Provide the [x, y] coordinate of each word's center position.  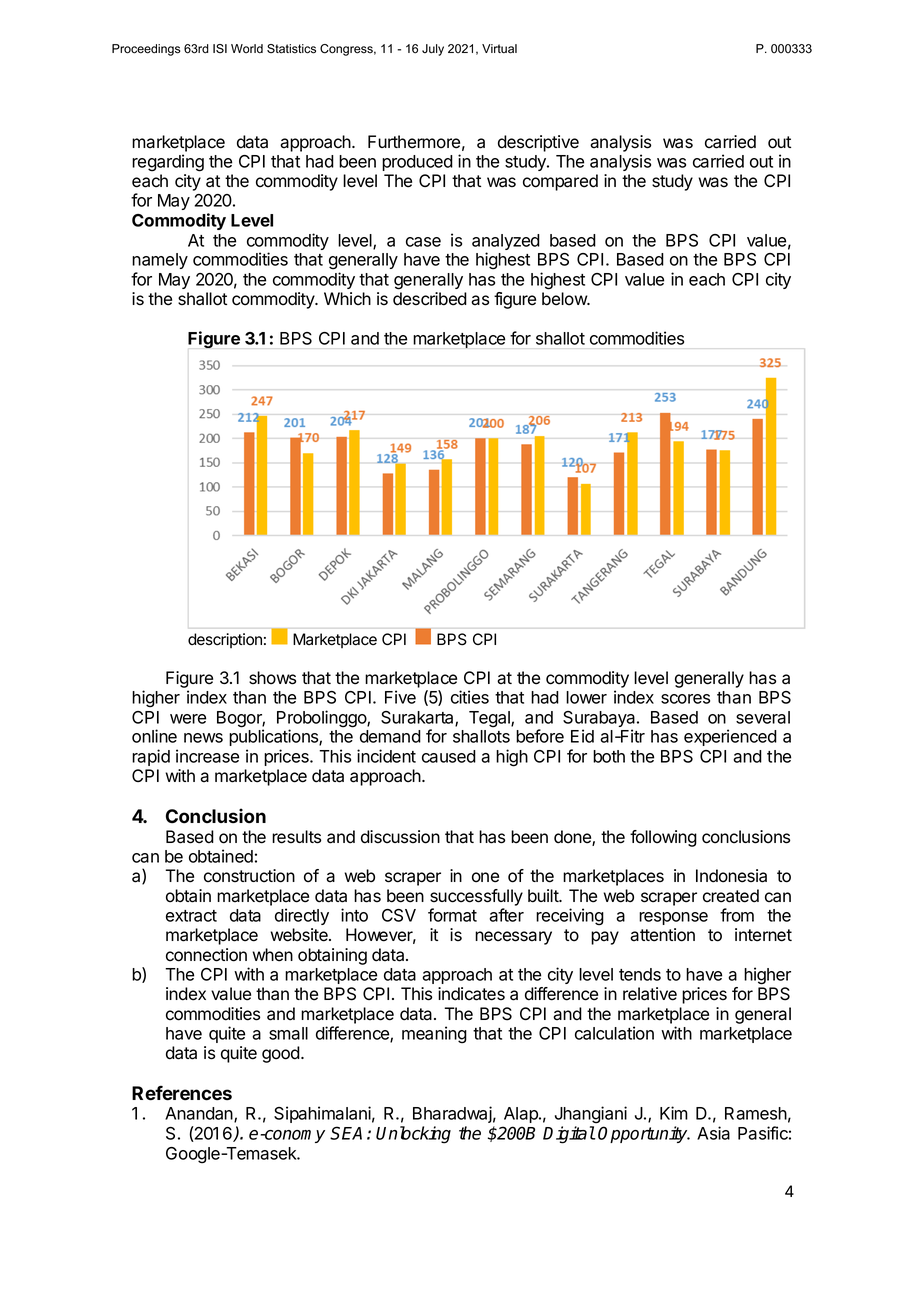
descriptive [538, 143]
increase [207, 756]
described [430, 299]
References [182, 1093]
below [565, 299]
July [433, 50]
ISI [220, 49]
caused [449, 756]
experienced [730, 737]
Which [347, 299]
